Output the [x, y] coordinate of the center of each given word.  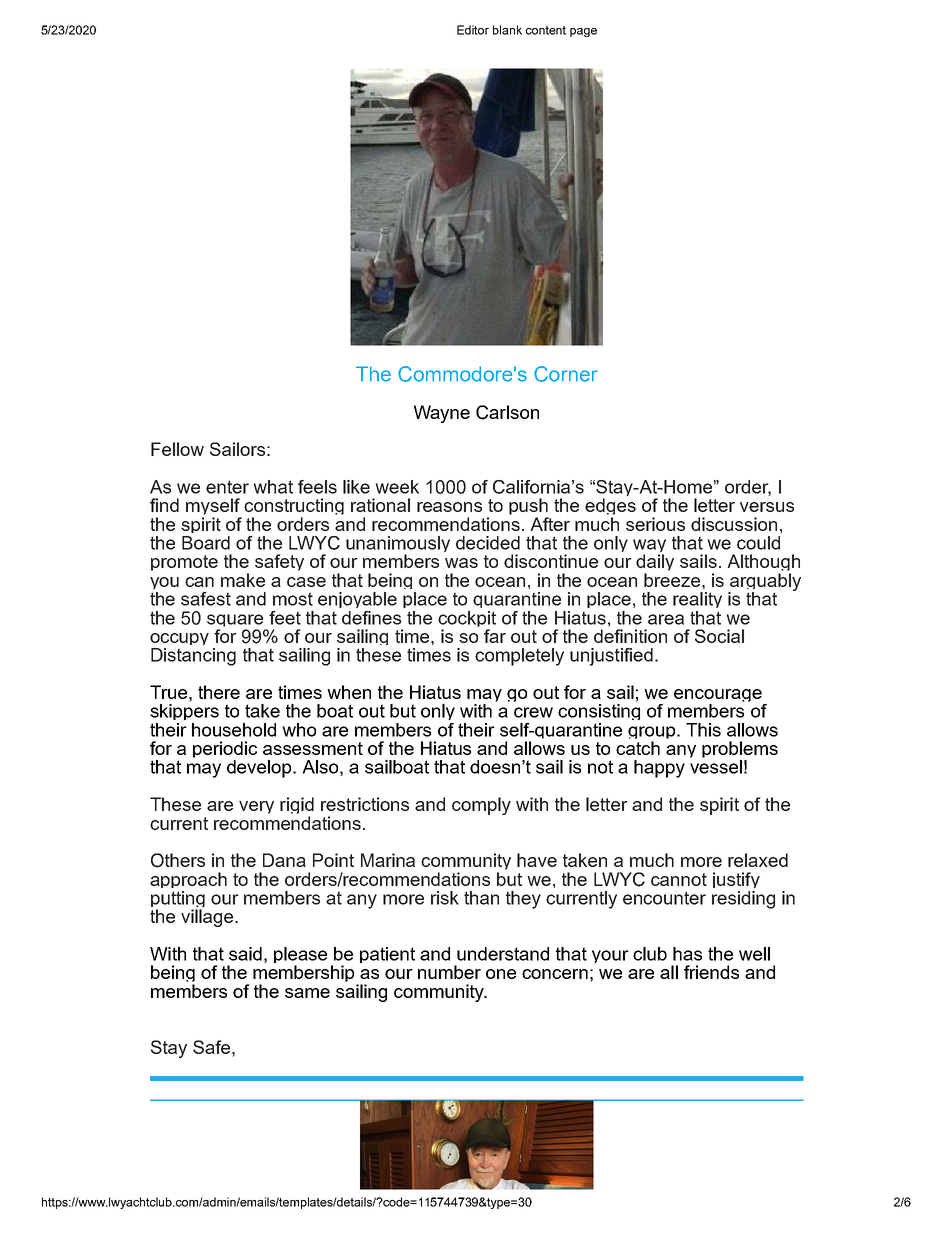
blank [507, 30]
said [245, 954]
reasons [449, 507]
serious [655, 524]
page [583, 32]
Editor [473, 30]
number [449, 972]
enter [227, 487]
